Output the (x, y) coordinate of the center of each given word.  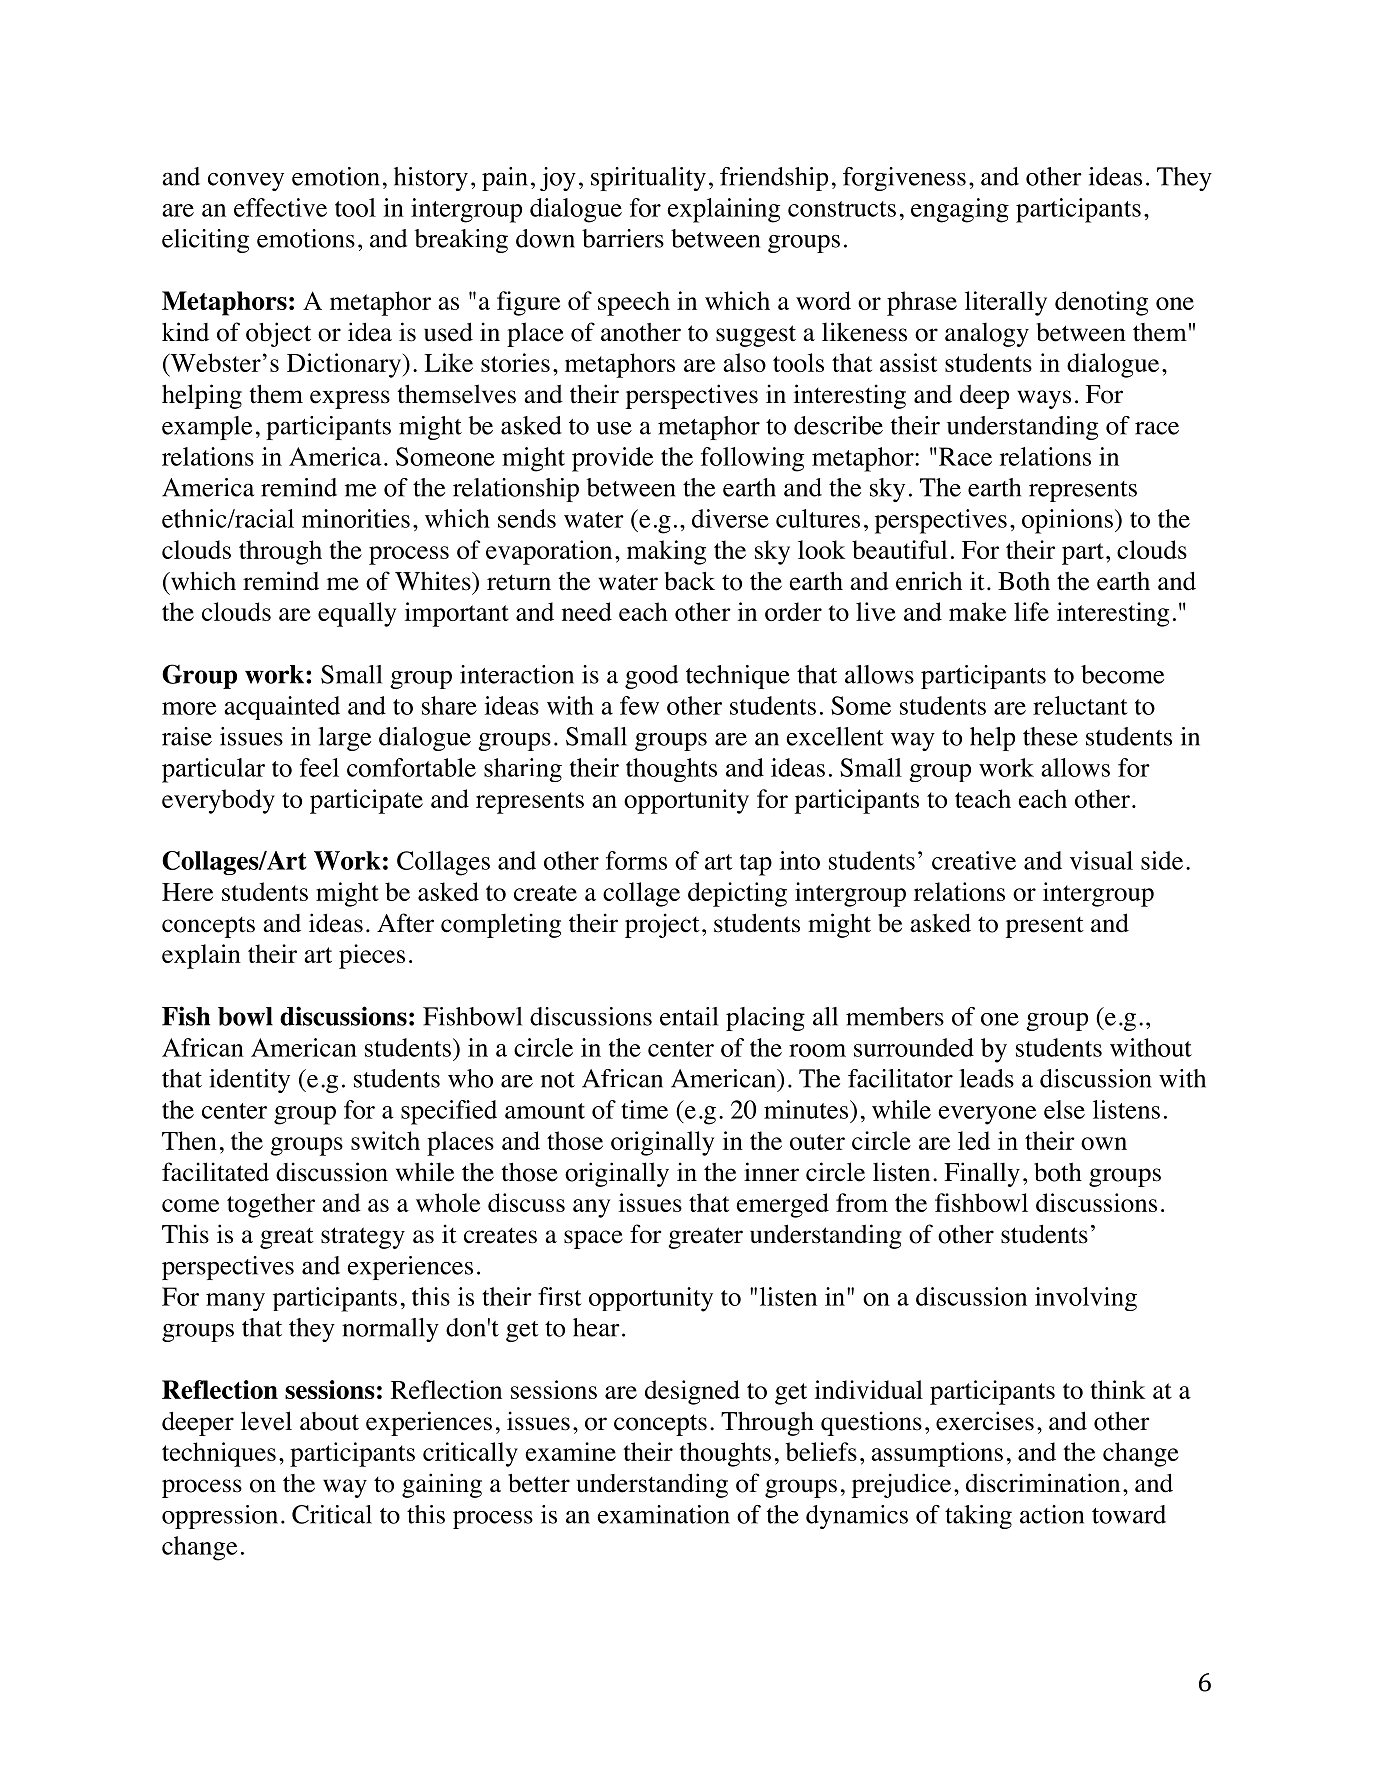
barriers (623, 238)
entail (689, 1016)
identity (249, 1081)
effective (280, 207)
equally (357, 614)
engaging (960, 210)
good (651, 677)
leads (986, 1078)
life (1031, 611)
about (329, 1421)
